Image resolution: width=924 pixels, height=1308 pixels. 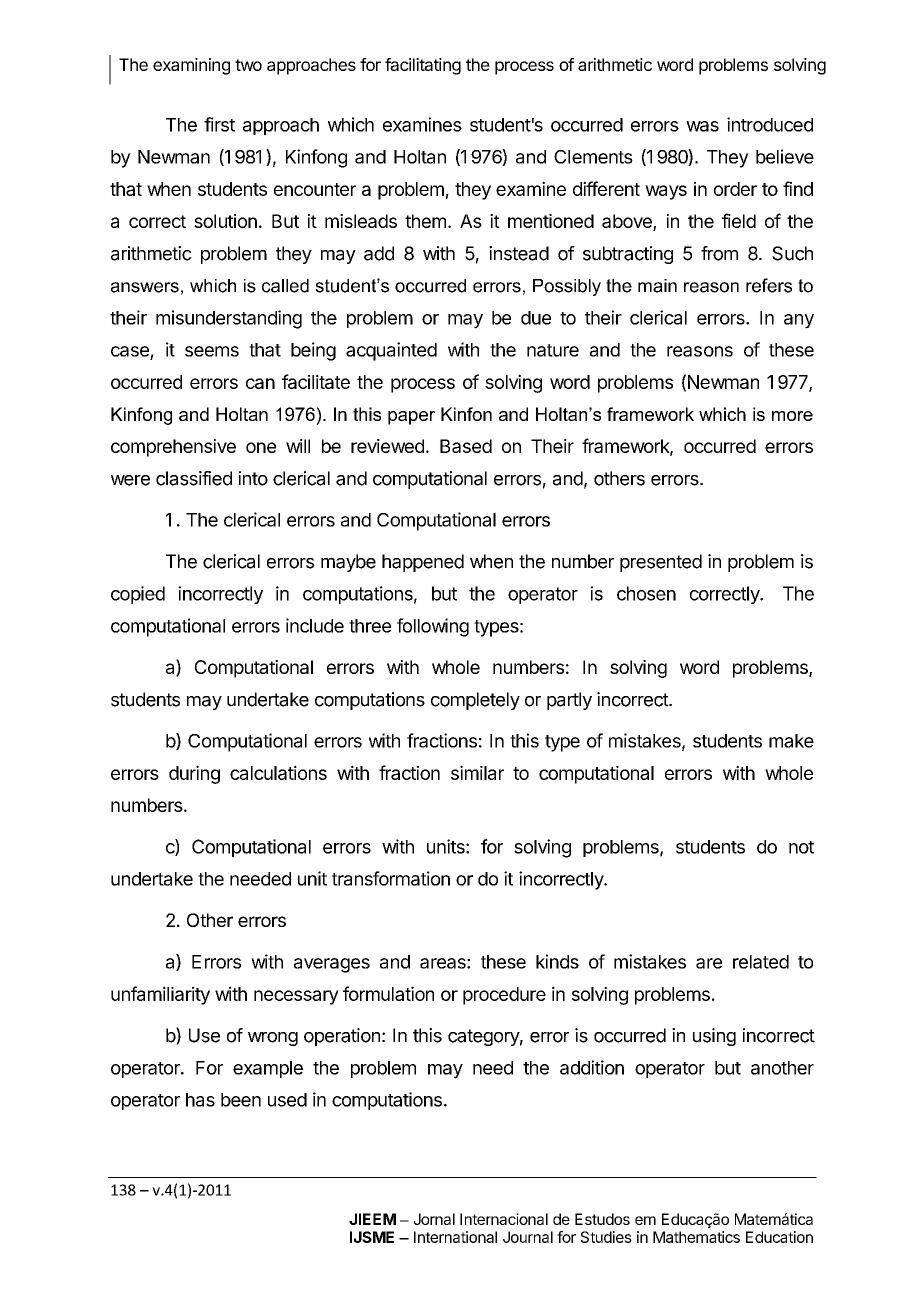 What do you see at coordinates (194, 478) in the page?
I see `classified` at bounding box center [194, 478].
